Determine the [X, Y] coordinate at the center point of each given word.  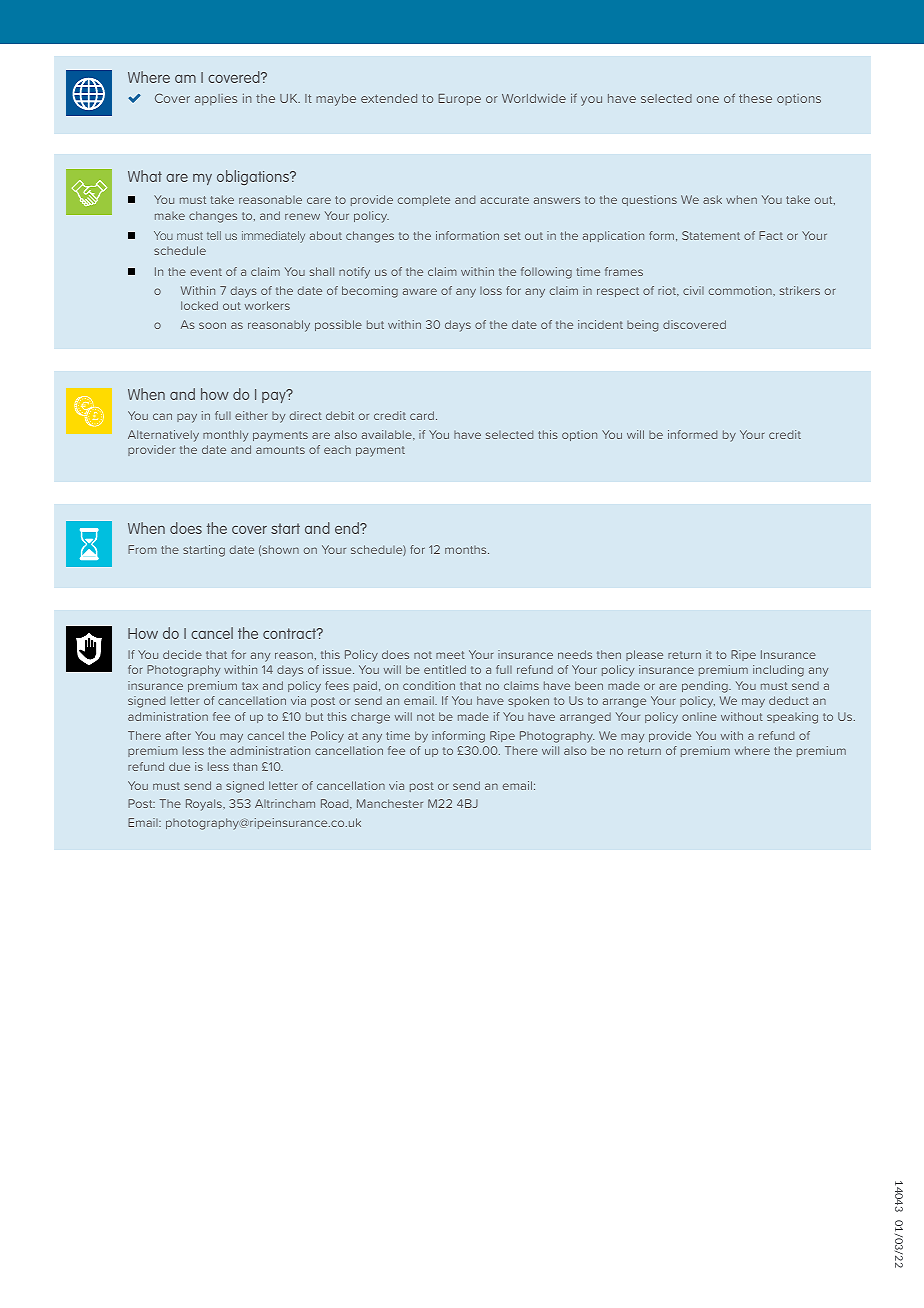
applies [216, 99]
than [245, 766]
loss [491, 291]
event [206, 272]
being [642, 326]
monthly [225, 436]
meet [450, 655]
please [644, 655]
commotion [741, 290]
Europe [459, 100]
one [708, 99]
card [423, 415]
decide [182, 654]
